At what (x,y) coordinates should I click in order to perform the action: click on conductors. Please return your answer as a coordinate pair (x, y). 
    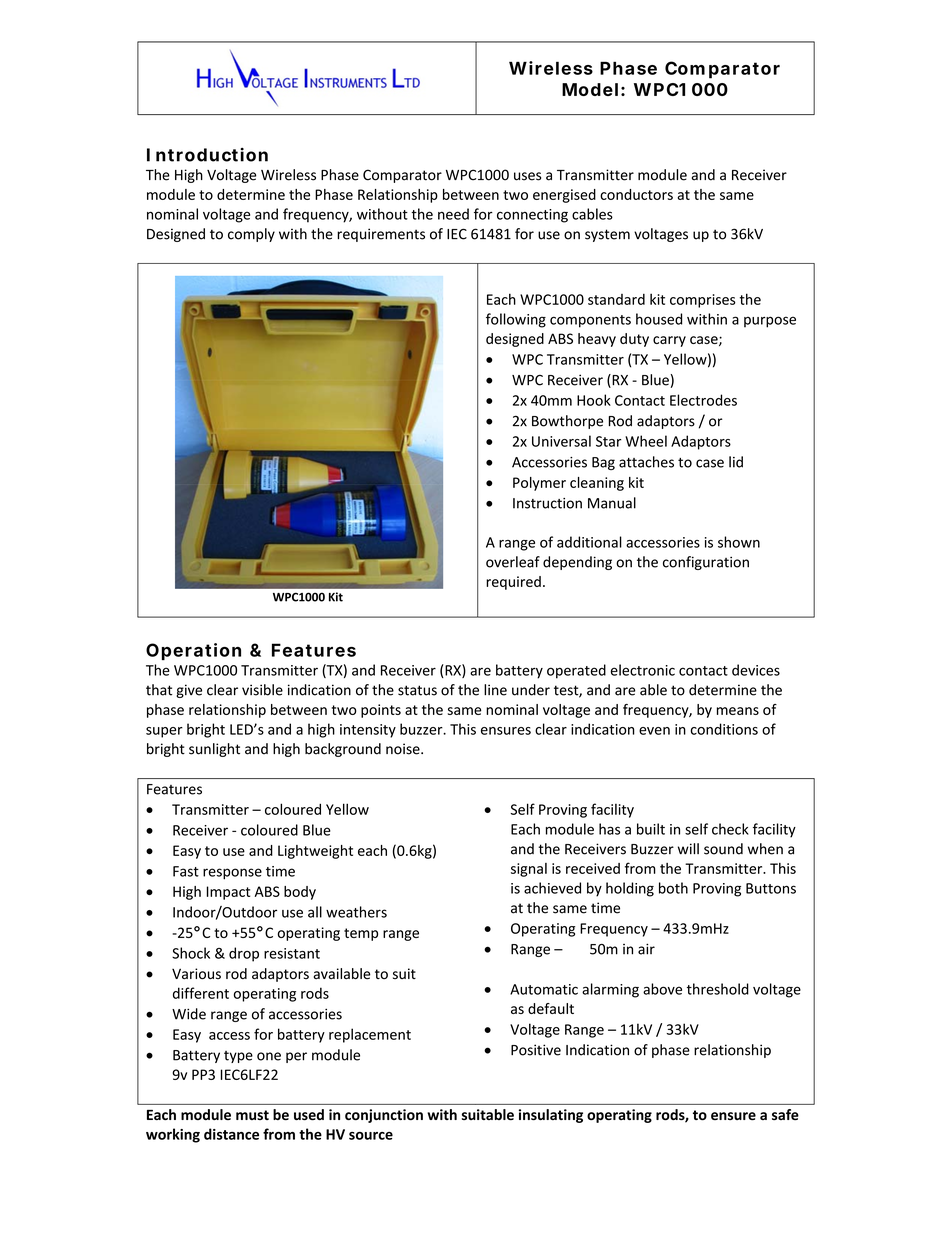
    Looking at the image, I should click on (636, 194).
